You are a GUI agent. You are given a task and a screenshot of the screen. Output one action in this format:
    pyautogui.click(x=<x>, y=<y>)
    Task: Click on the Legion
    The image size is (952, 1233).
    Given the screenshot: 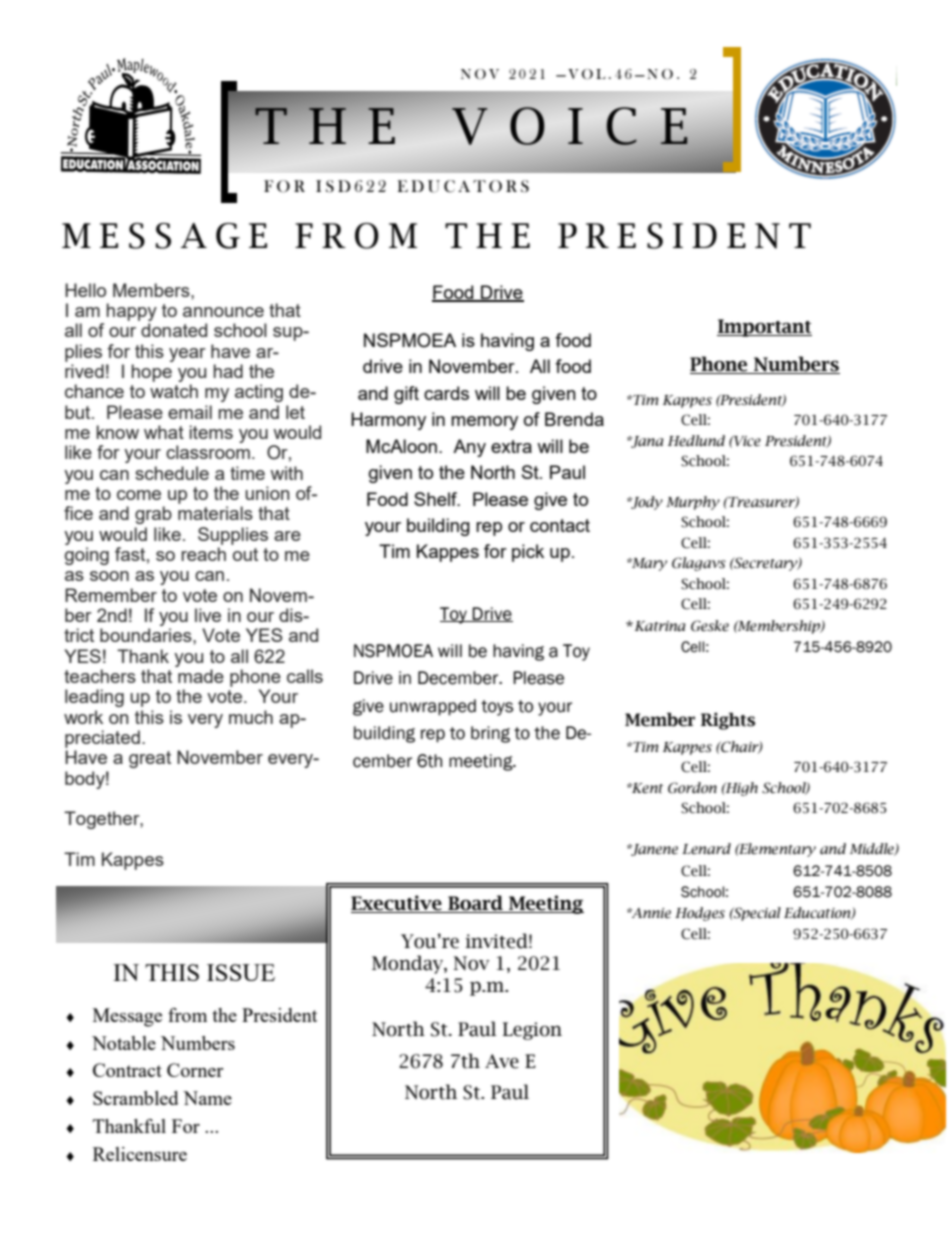 What is the action you would take?
    pyautogui.click(x=532, y=1031)
